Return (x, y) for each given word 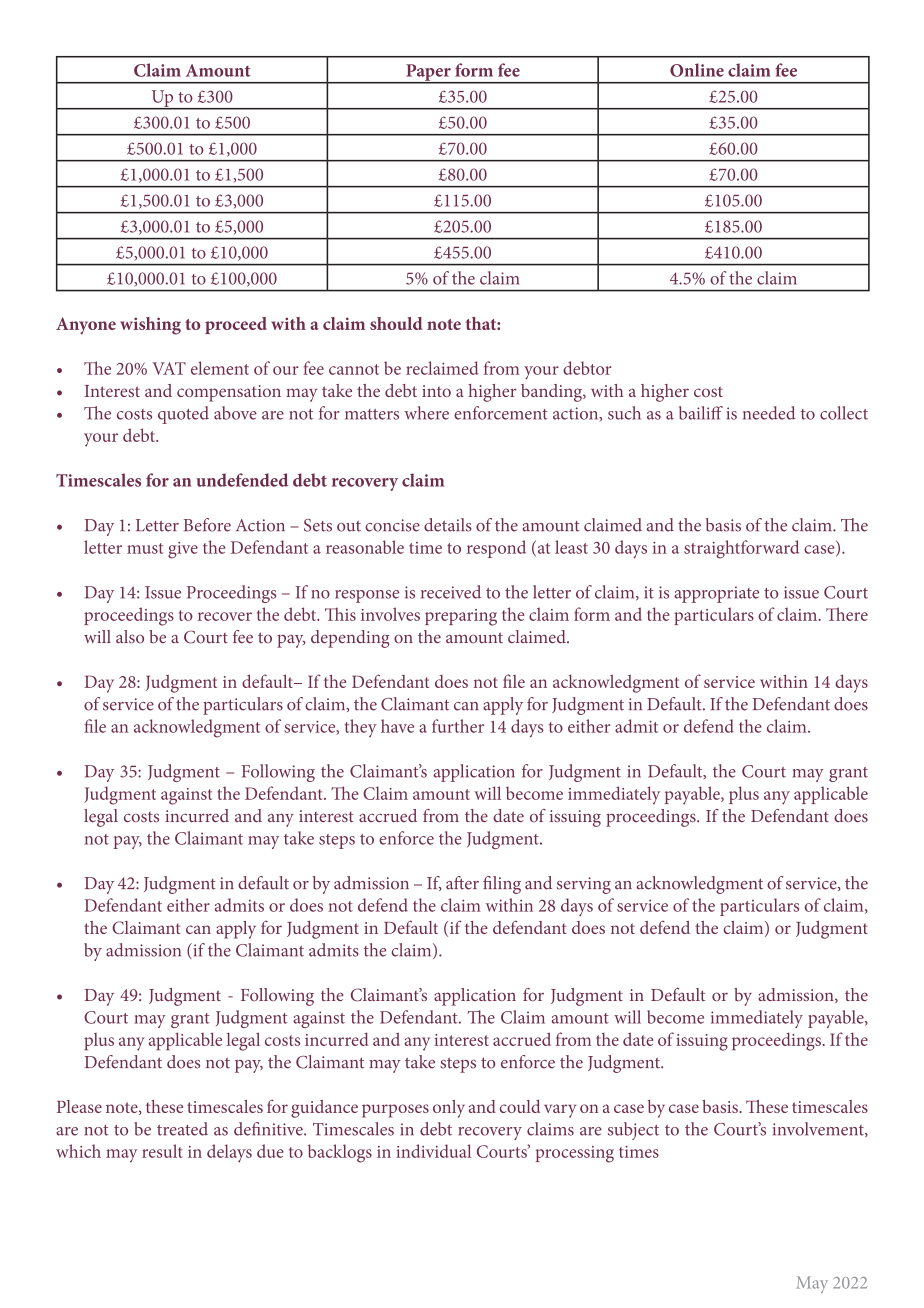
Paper (428, 73)
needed (769, 413)
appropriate (716, 594)
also (130, 637)
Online (697, 70)
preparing (461, 617)
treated (182, 1129)
